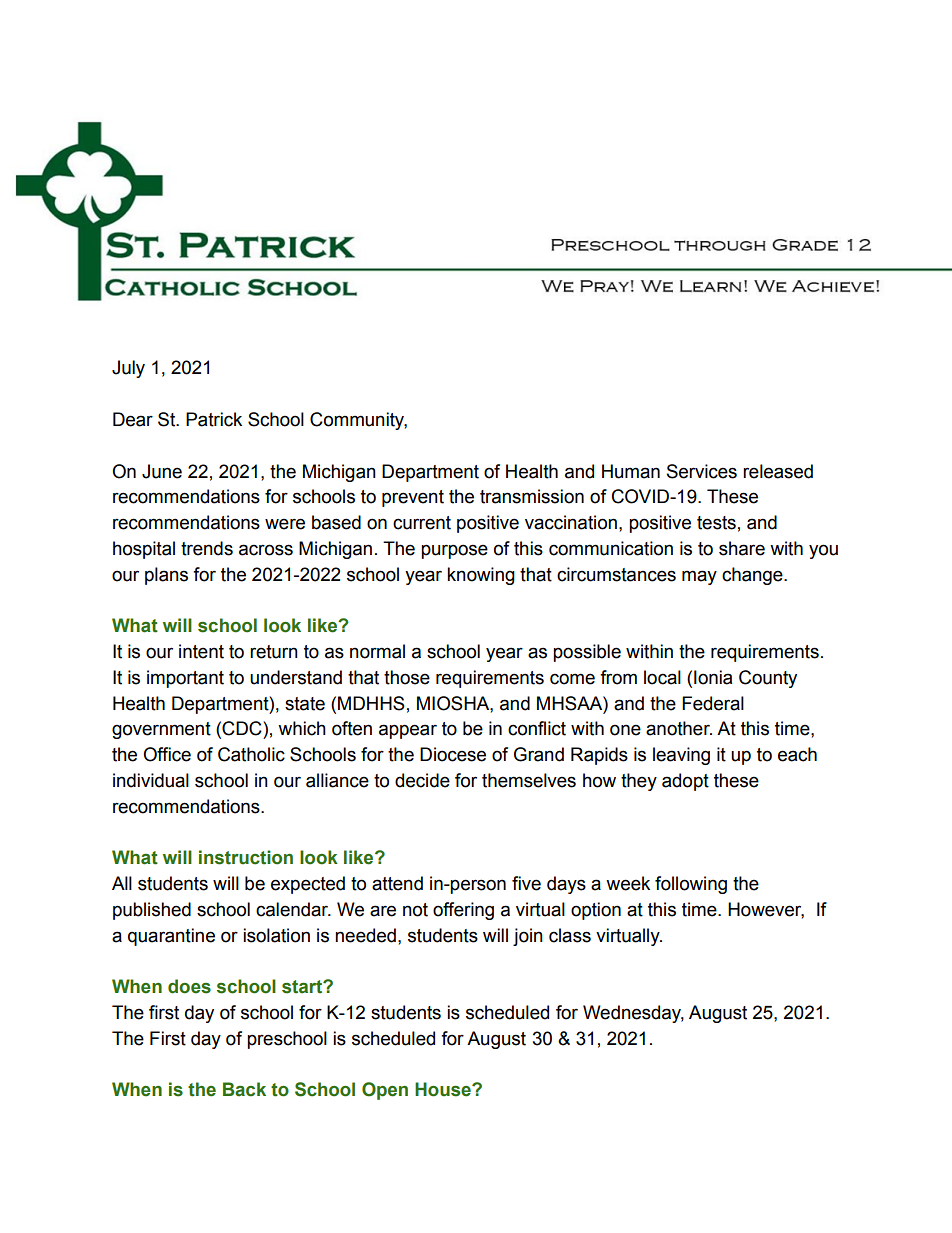 This page has width=952, height=1233. Describe the element at coordinates (532, 496) in the page. I see `transmission` at that location.
